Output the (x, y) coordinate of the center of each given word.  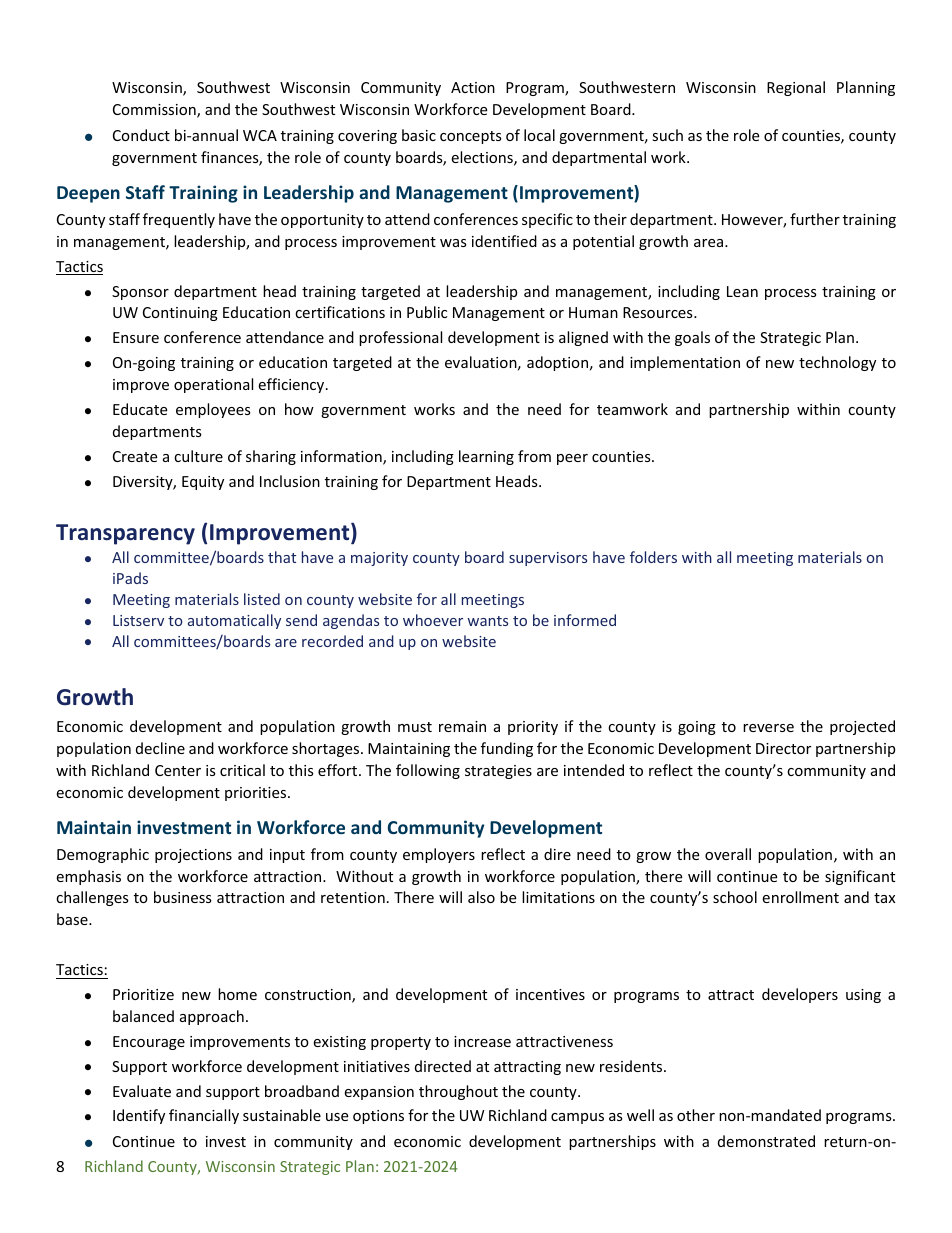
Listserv (138, 620)
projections (193, 856)
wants (488, 621)
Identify (139, 1116)
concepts (471, 137)
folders (653, 557)
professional (400, 338)
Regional (796, 88)
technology (837, 363)
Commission (155, 111)
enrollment (800, 897)
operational (213, 385)
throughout (458, 1092)
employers (439, 855)
